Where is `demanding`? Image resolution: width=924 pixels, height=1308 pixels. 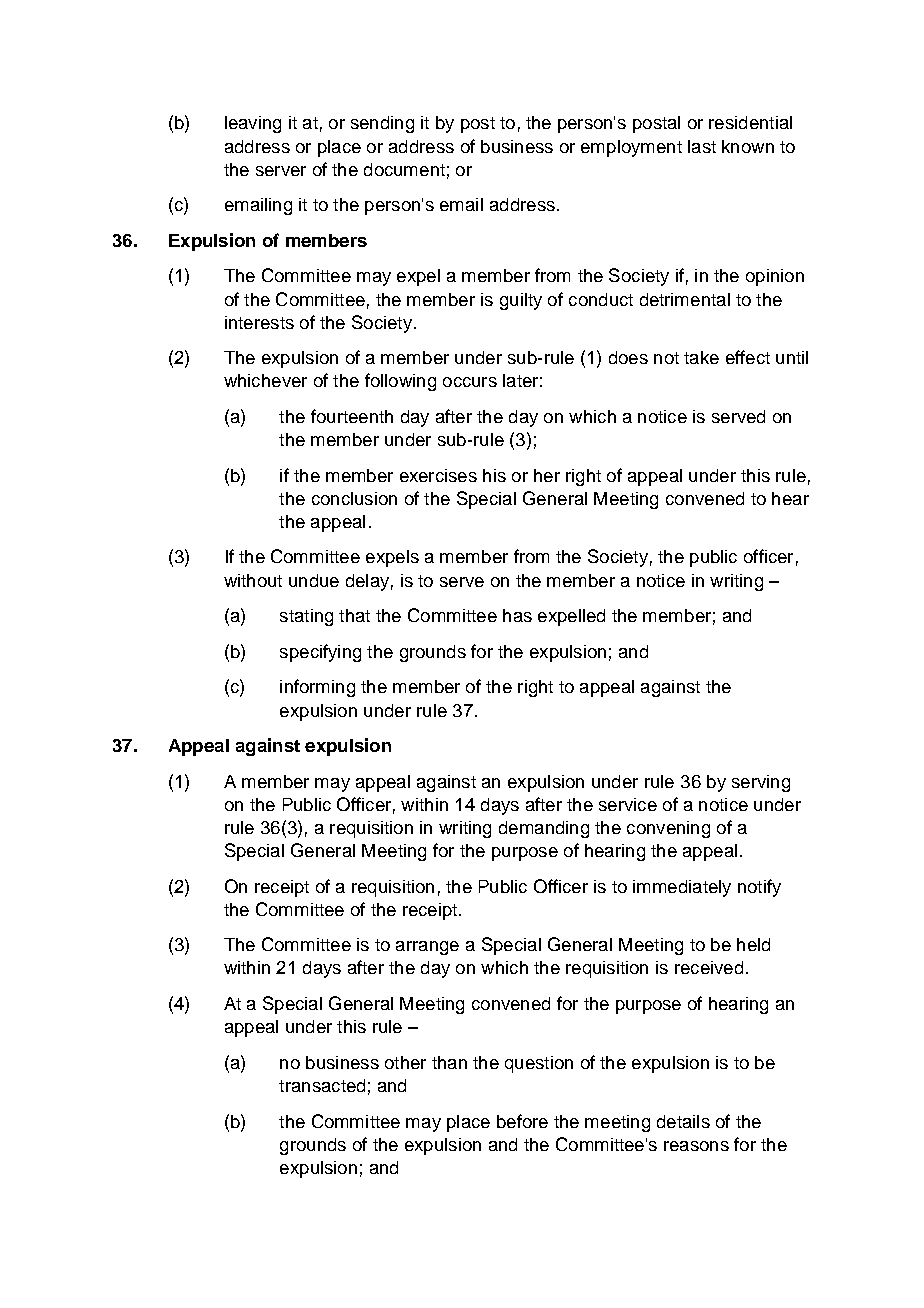 demanding is located at coordinates (544, 829).
